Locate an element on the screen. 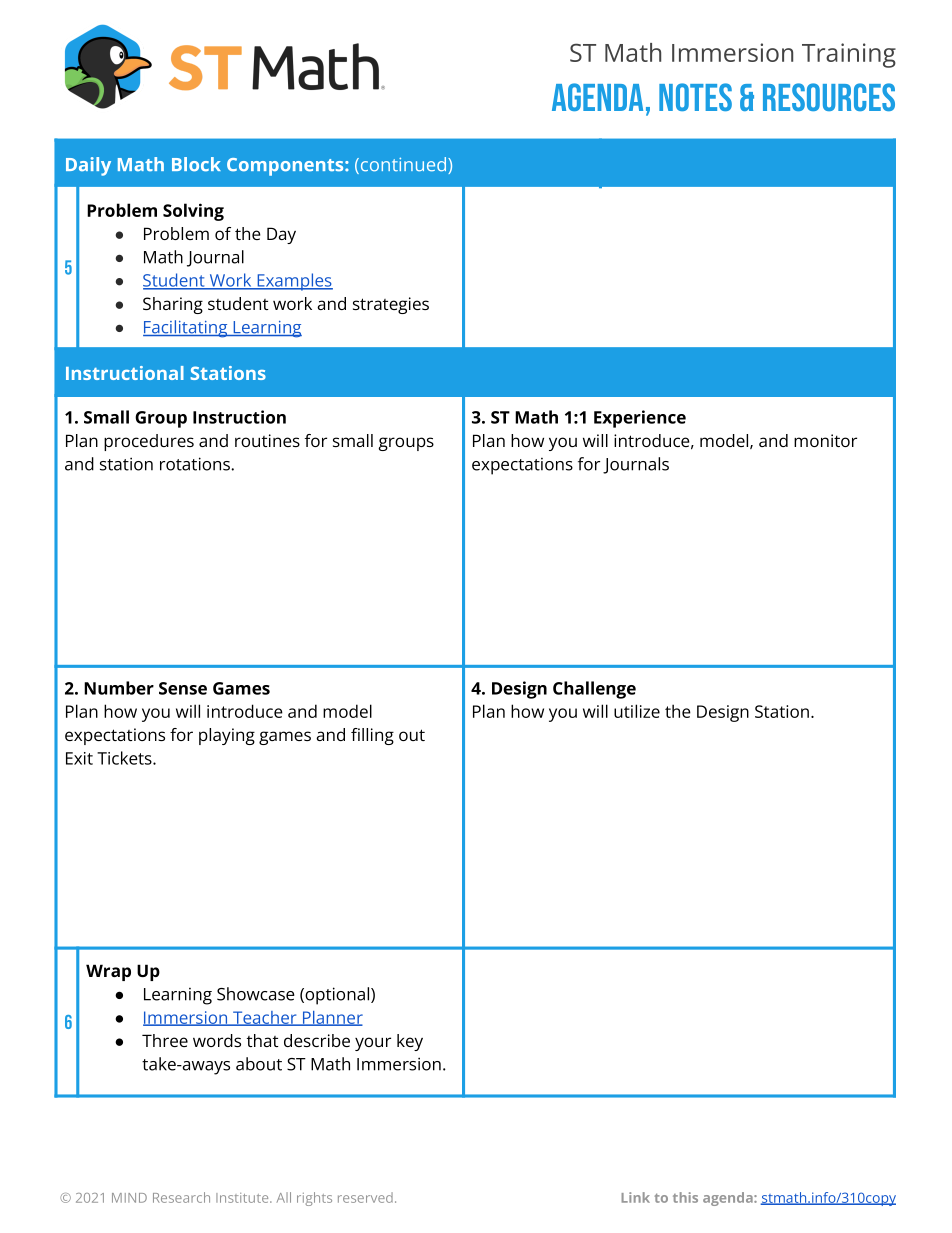 This screenshot has width=952, height=1233. monitor is located at coordinates (825, 440).
